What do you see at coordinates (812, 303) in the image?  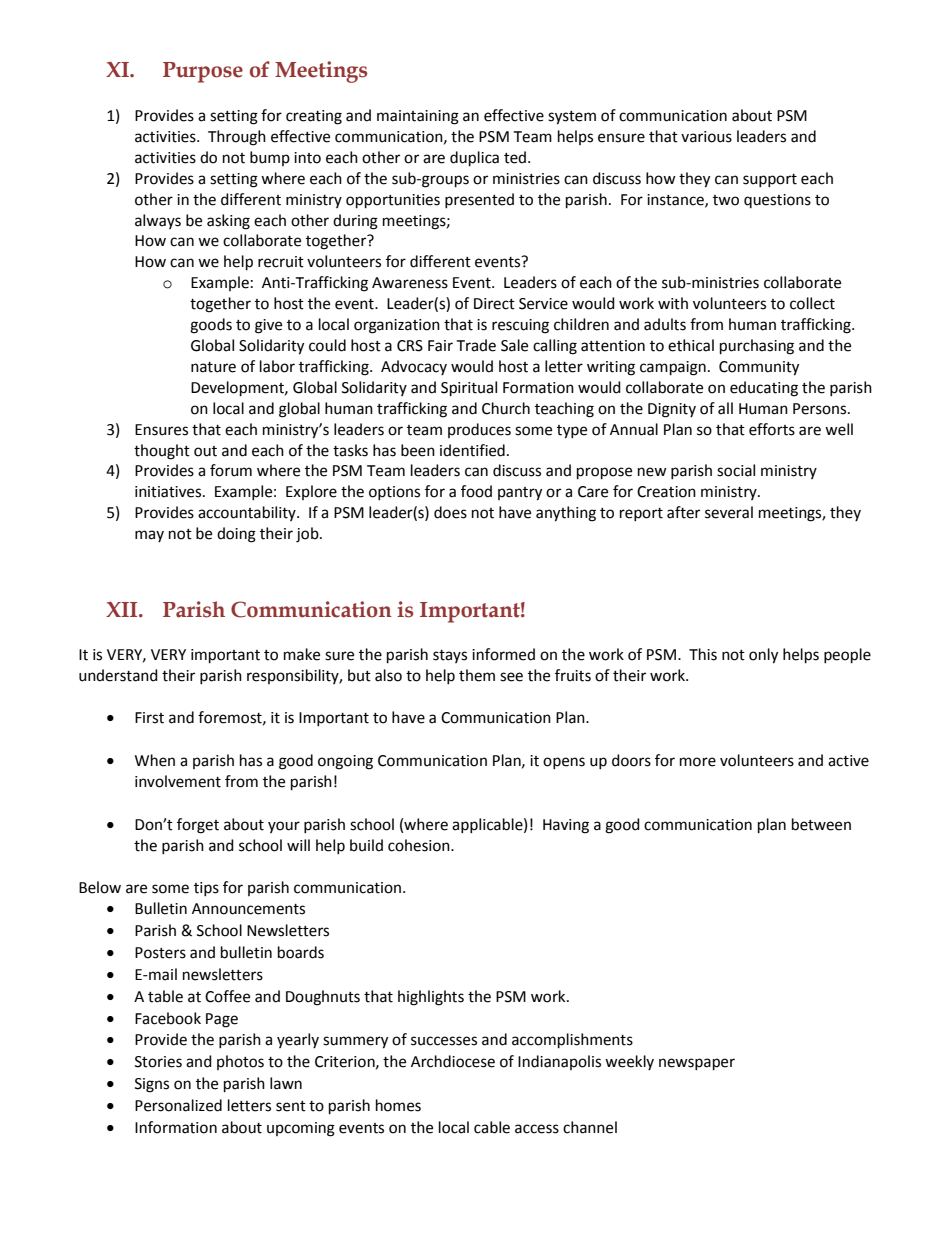 I see `collect` at bounding box center [812, 303].
